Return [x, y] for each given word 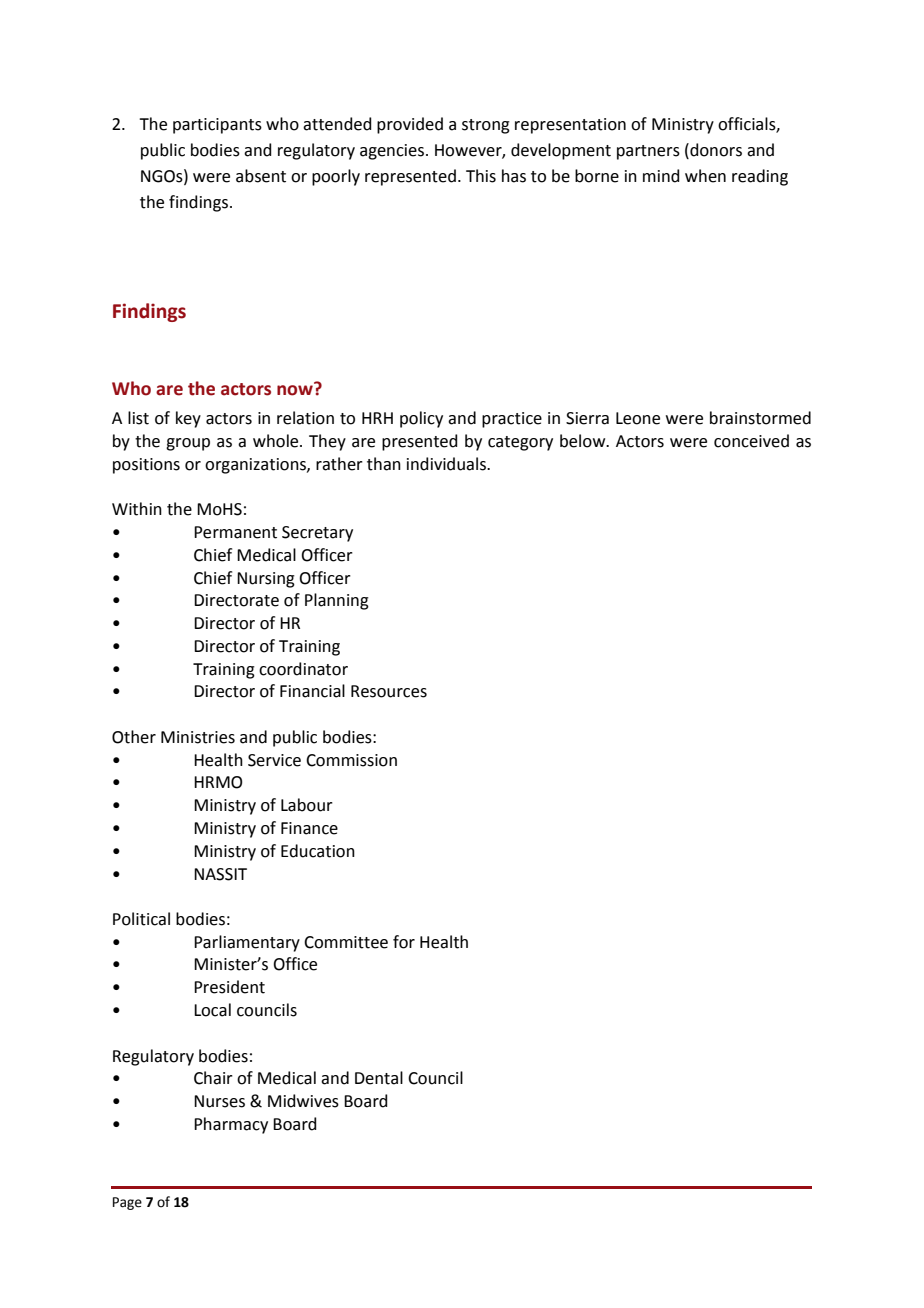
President [229, 987]
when [705, 176]
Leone [638, 418]
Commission [351, 760]
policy [421, 419]
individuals [447, 464]
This [481, 176]
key [188, 419]
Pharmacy [231, 1125]
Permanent [235, 532]
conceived [751, 441]
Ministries [198, 737]
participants [217, 126]
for [404, 942]
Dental [379, 1078]
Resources [389, 691]
